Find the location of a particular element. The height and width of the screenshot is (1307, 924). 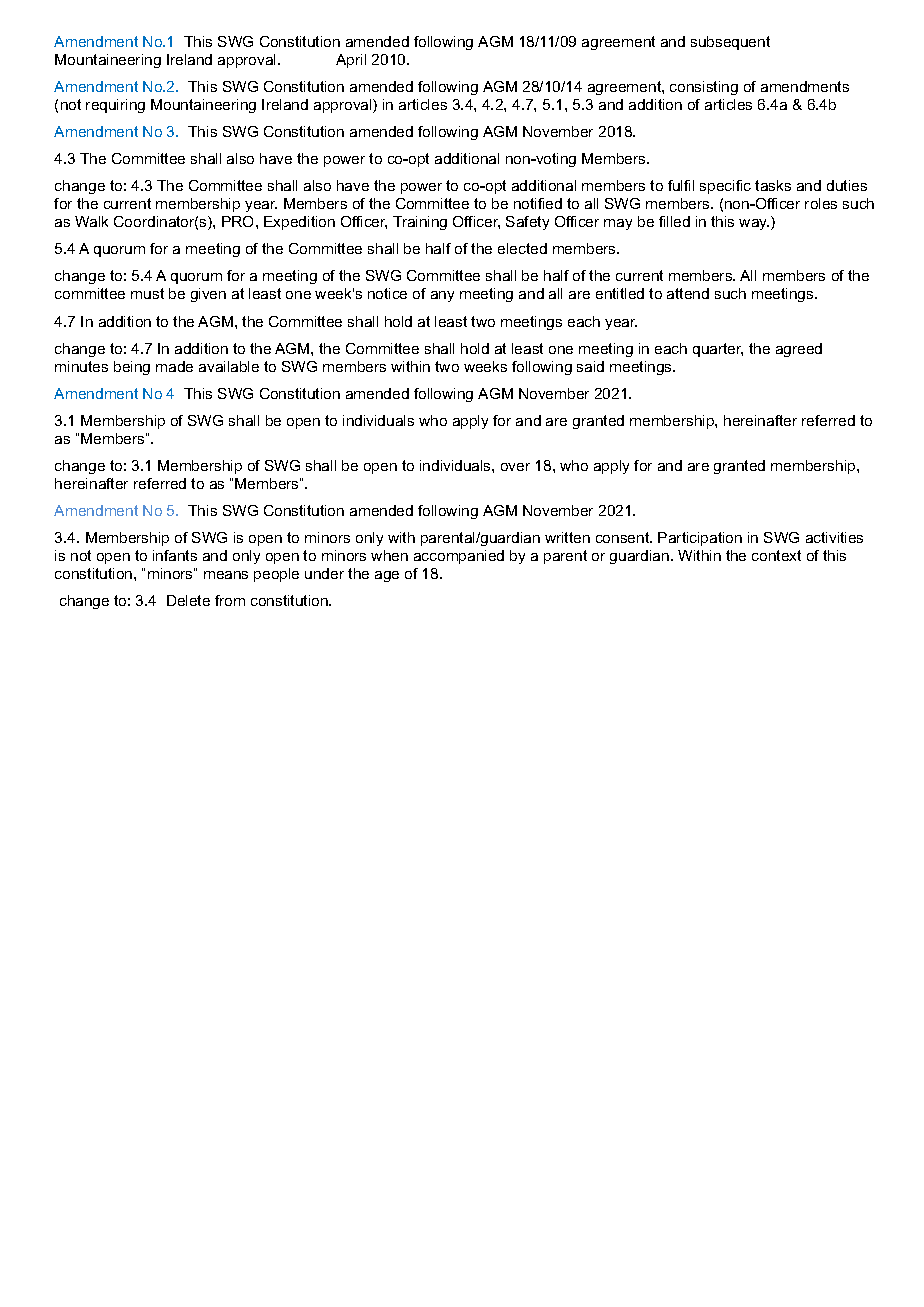

over is located at coordinates (515, 467).
